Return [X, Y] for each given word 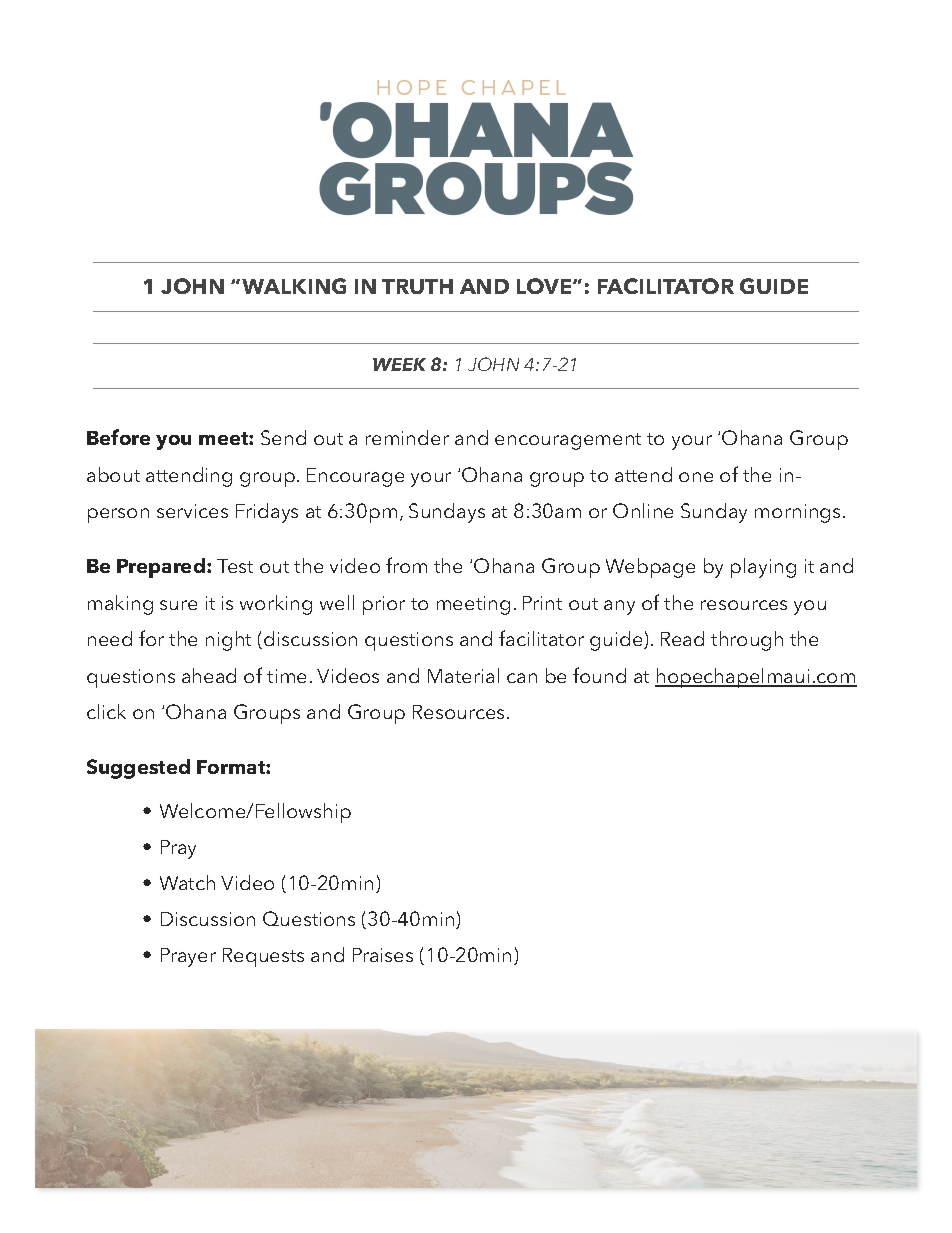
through [747, 641]
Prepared [161, 568]
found [599, 675]
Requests [263, 957]
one [696, 477]
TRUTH [417, 286]
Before [118, 437]
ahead [209, 675]
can [522, 678]
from [406, 565]
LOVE [545, 286]
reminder [407, 437]
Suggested [138, 769]
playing [763, 568]
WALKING [294, 286]
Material [463, 675]
